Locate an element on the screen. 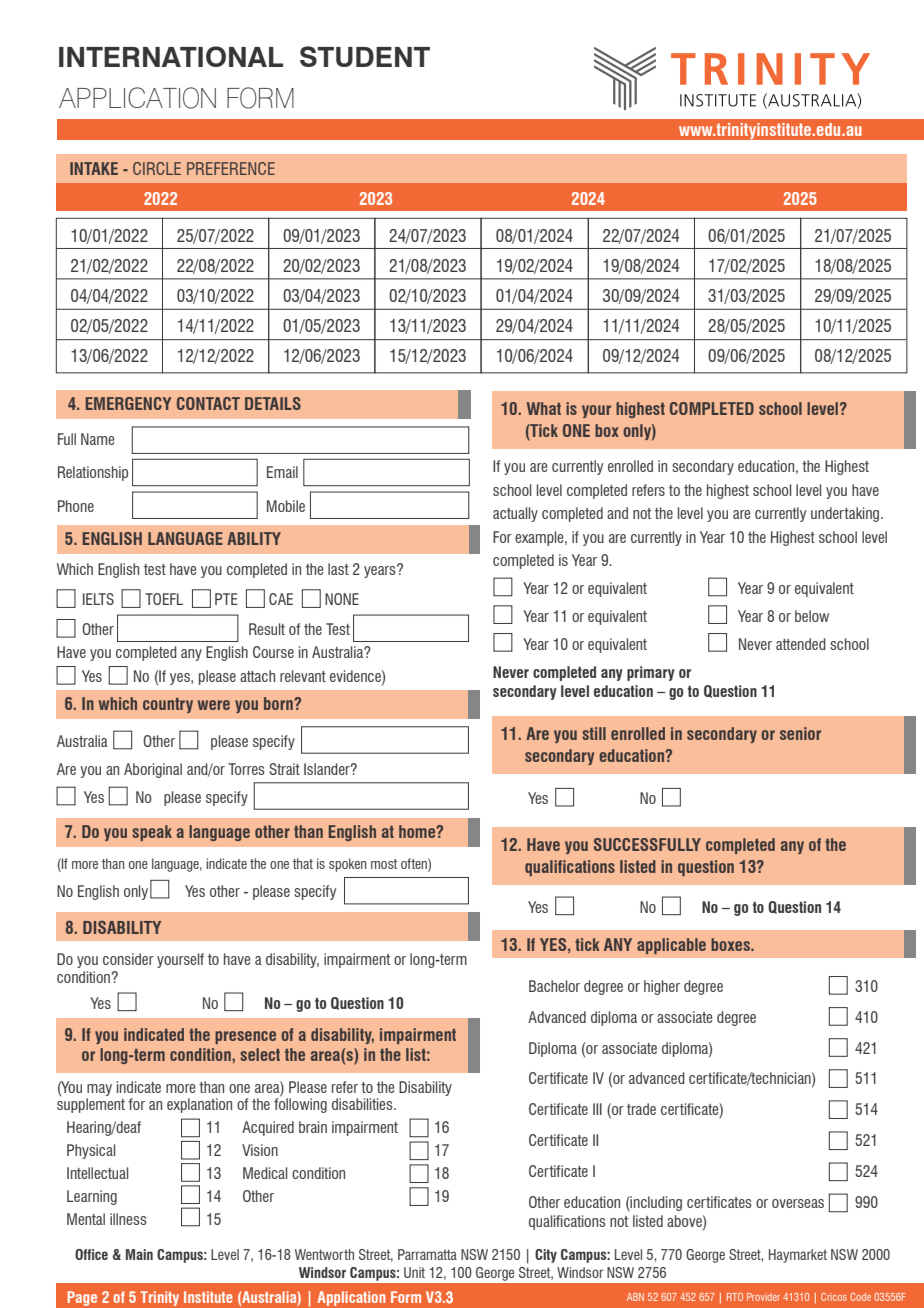  Main is located at coordinates (139, 1254).
